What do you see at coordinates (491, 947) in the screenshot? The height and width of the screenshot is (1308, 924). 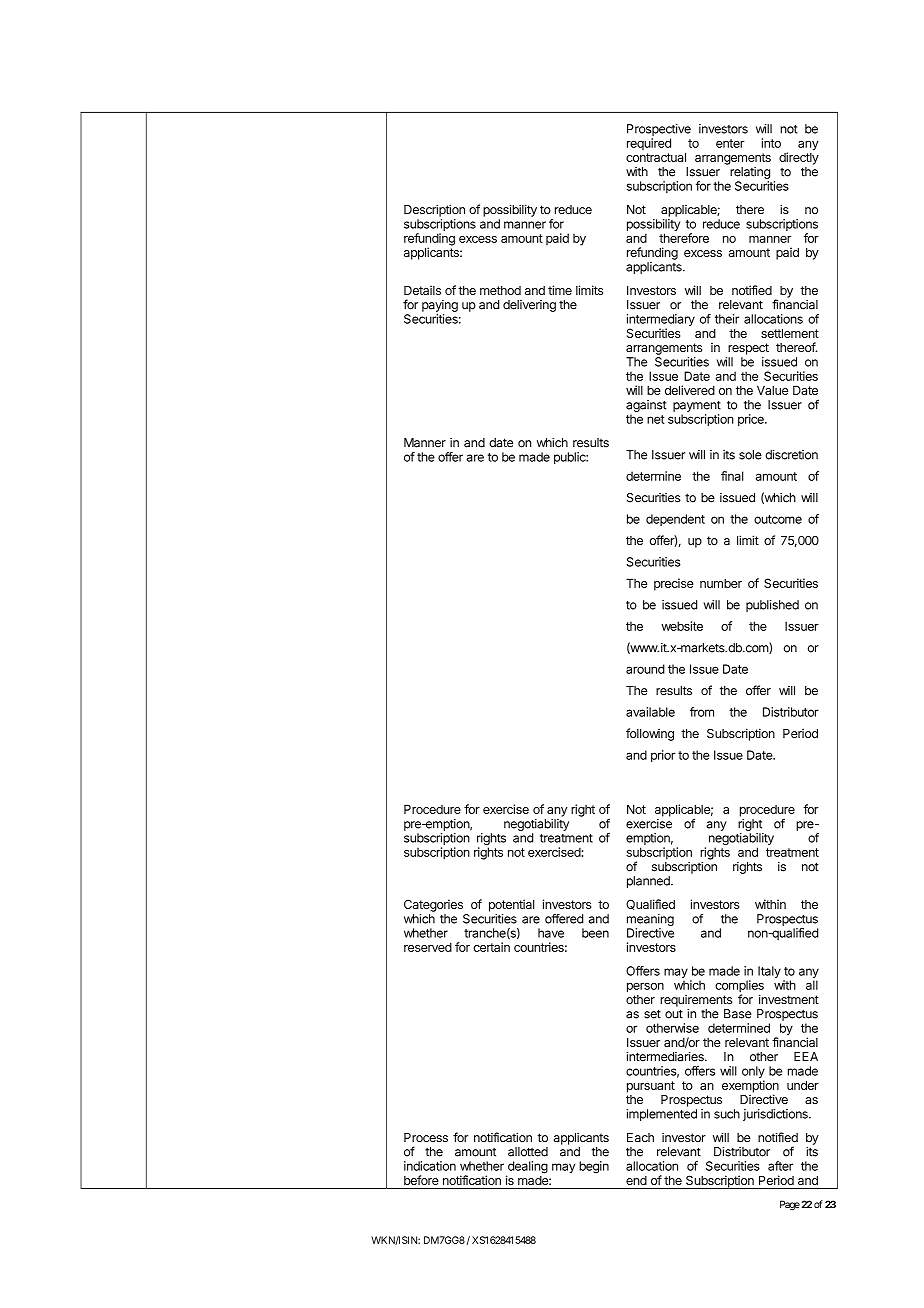 I see `certain` at bounding box center [491, 947].
